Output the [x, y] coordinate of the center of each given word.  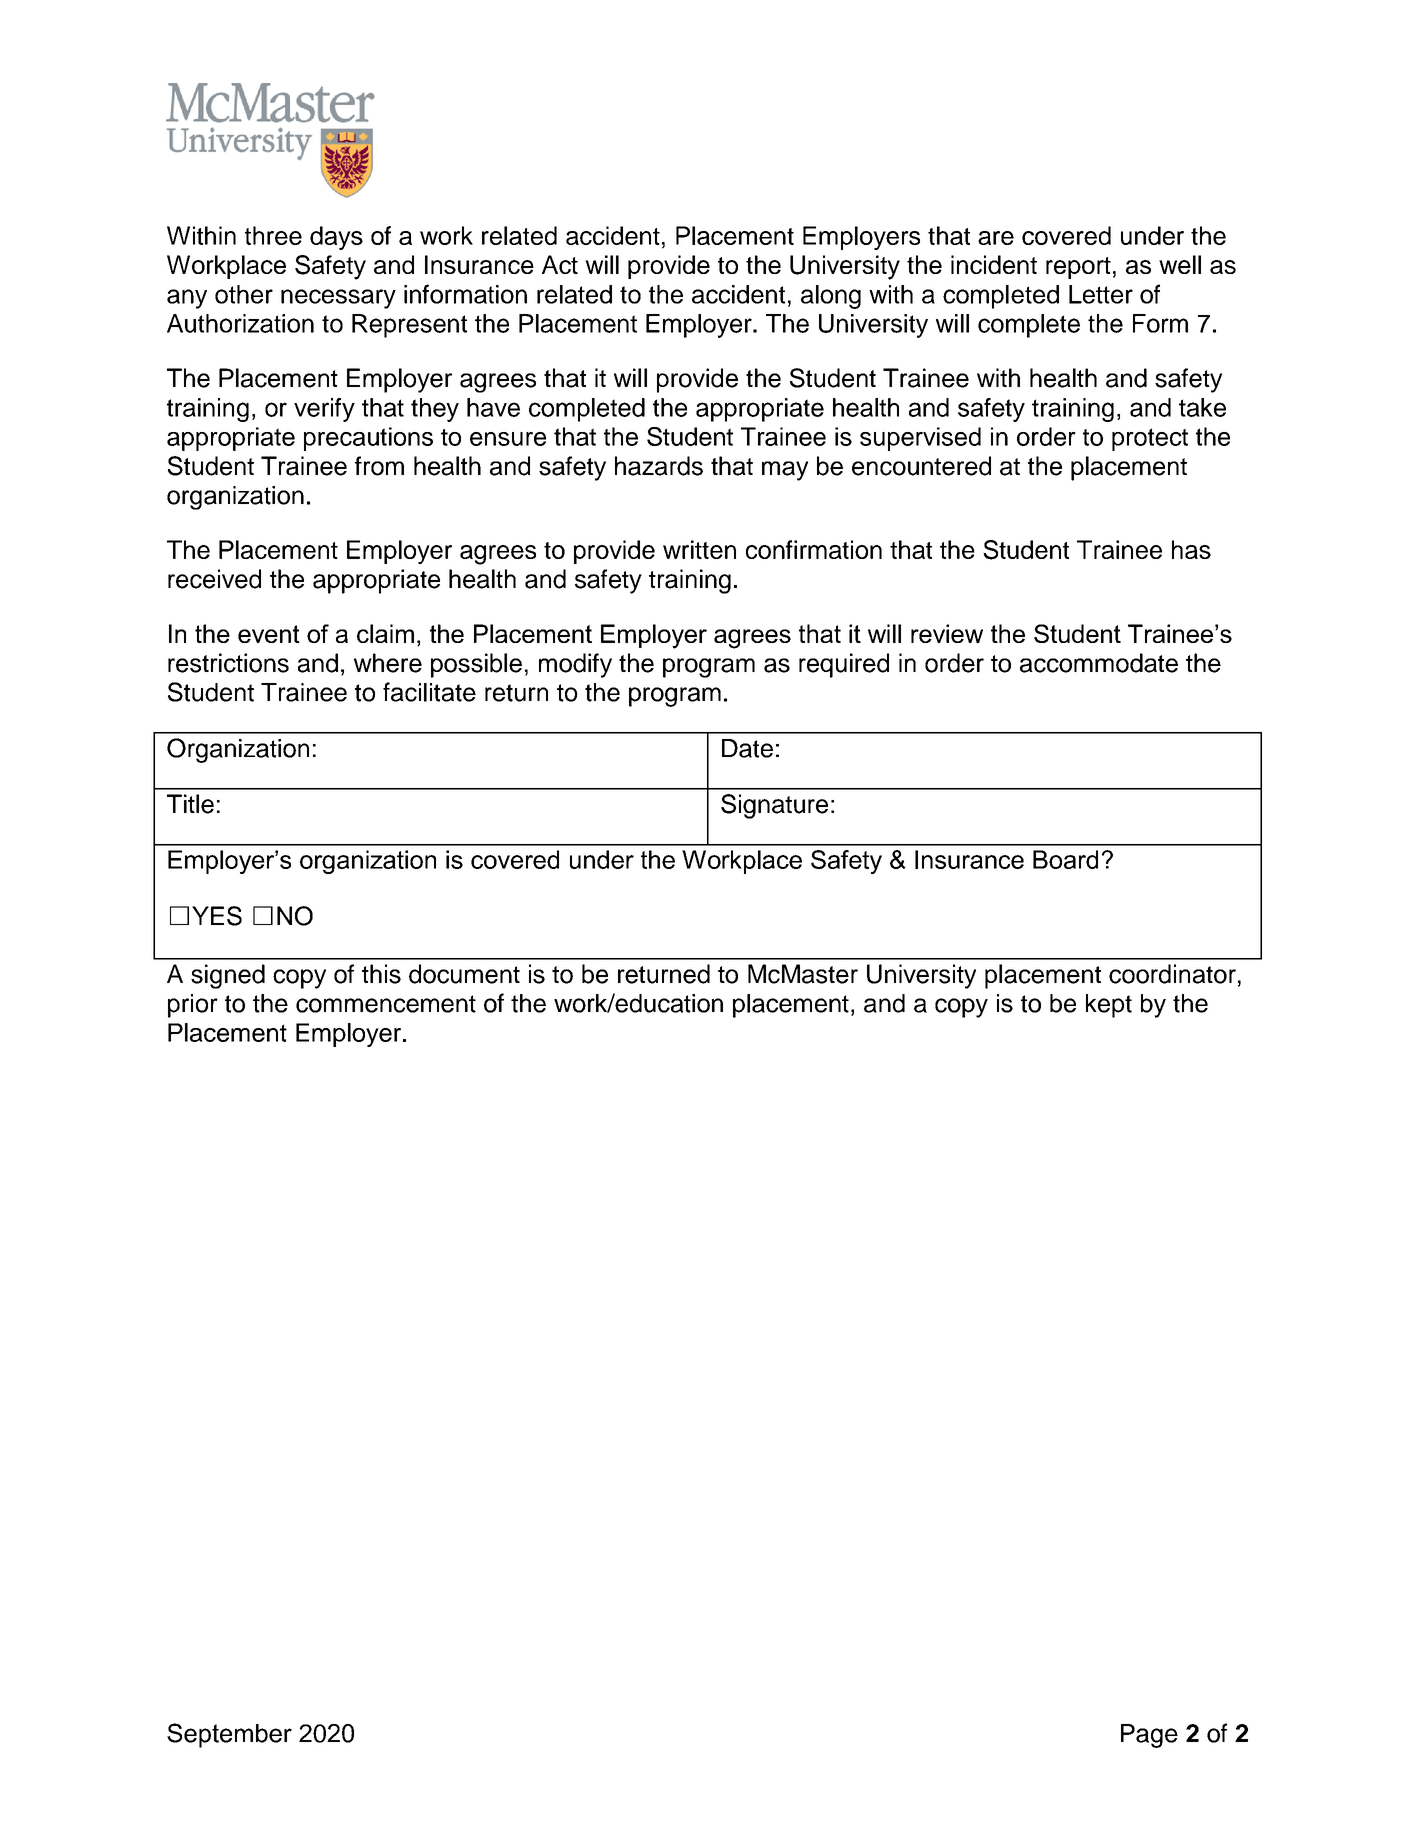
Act [560, 264]
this [381, 974]
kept [1109, 1006]
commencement [386, 1004]
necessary [338, 299]
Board [1065, 859]
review [947, 633]
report [1078, 268]
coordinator [1172, 974]
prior [193, 1006]
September [229, 1735]
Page [1149, 1736]
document [464, 974]
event [269, 634]
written [699, 549]
